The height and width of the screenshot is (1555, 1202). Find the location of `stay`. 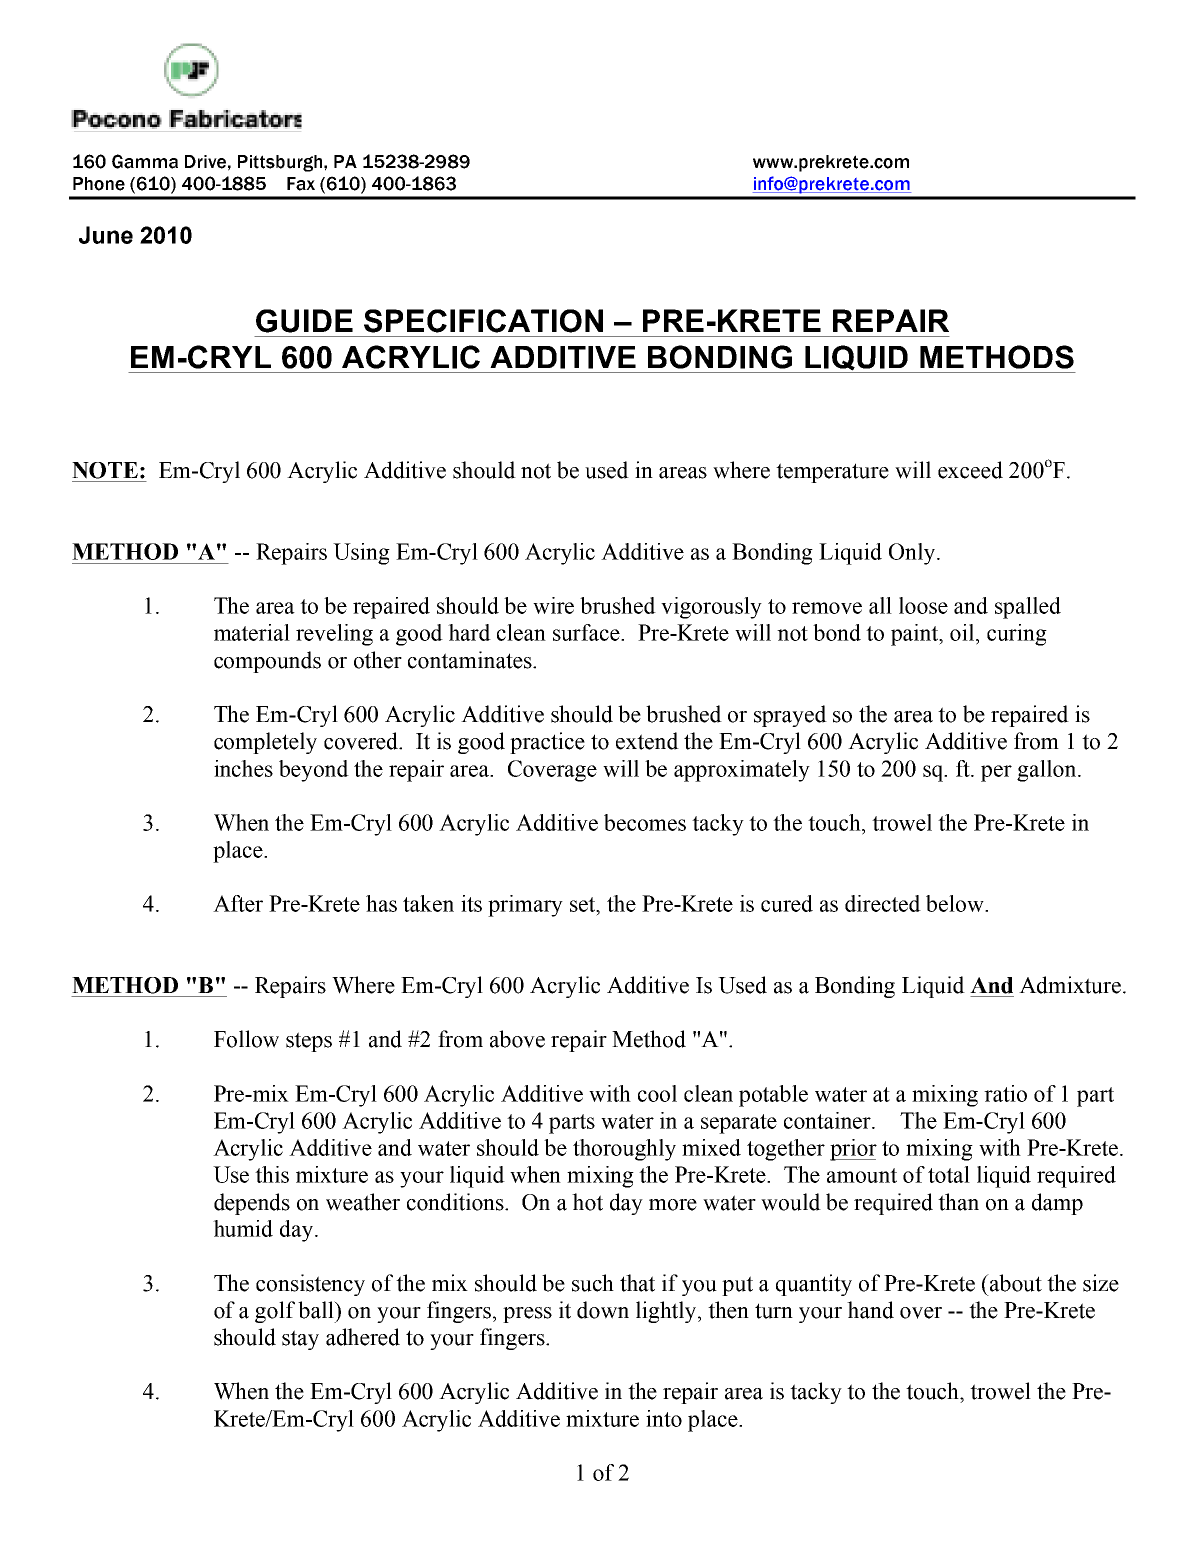

stay is located at coordinates (300, 1340).
